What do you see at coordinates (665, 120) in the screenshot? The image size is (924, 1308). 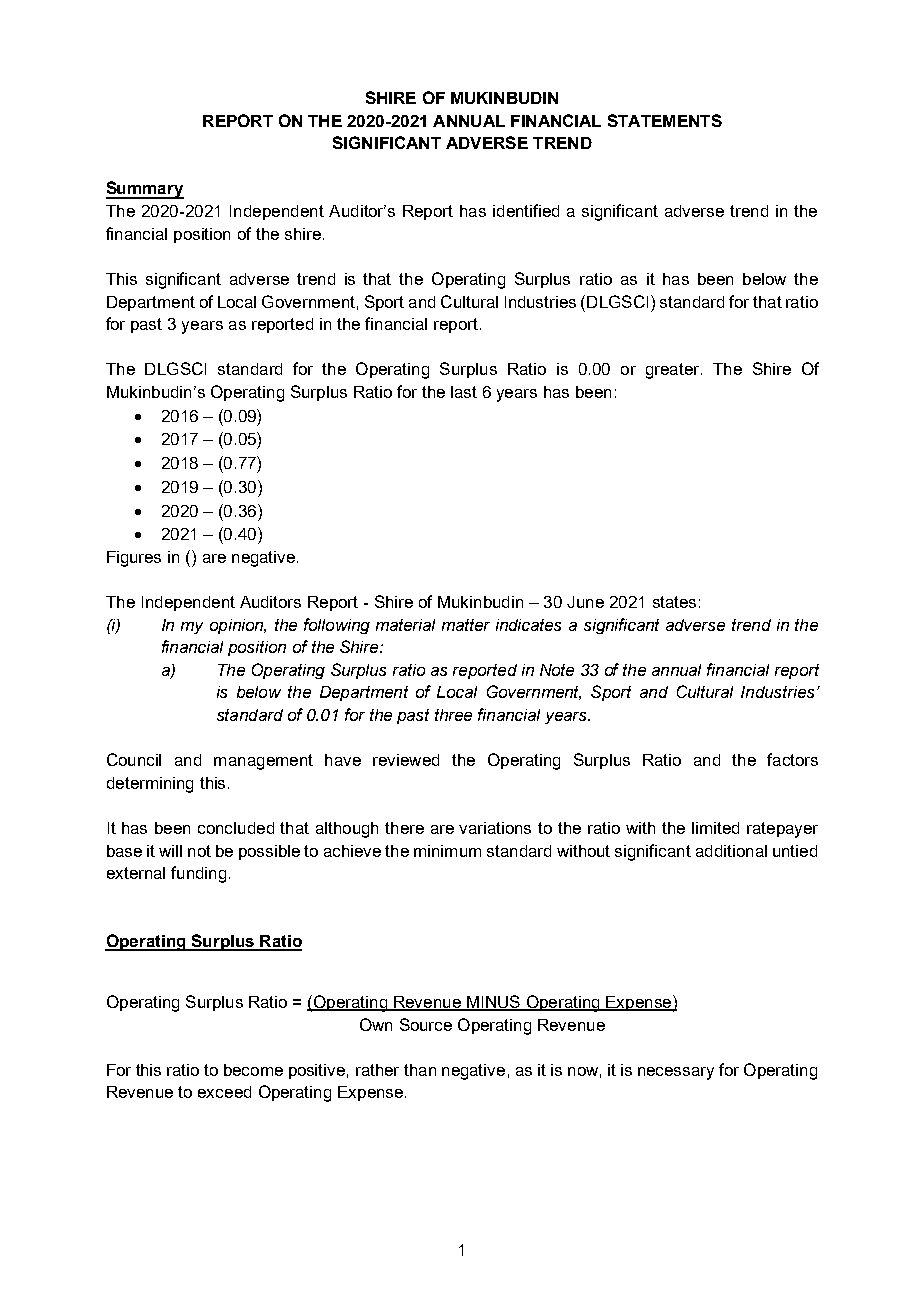 I see `STATEMENTS` at bounding box center [665, 120].
